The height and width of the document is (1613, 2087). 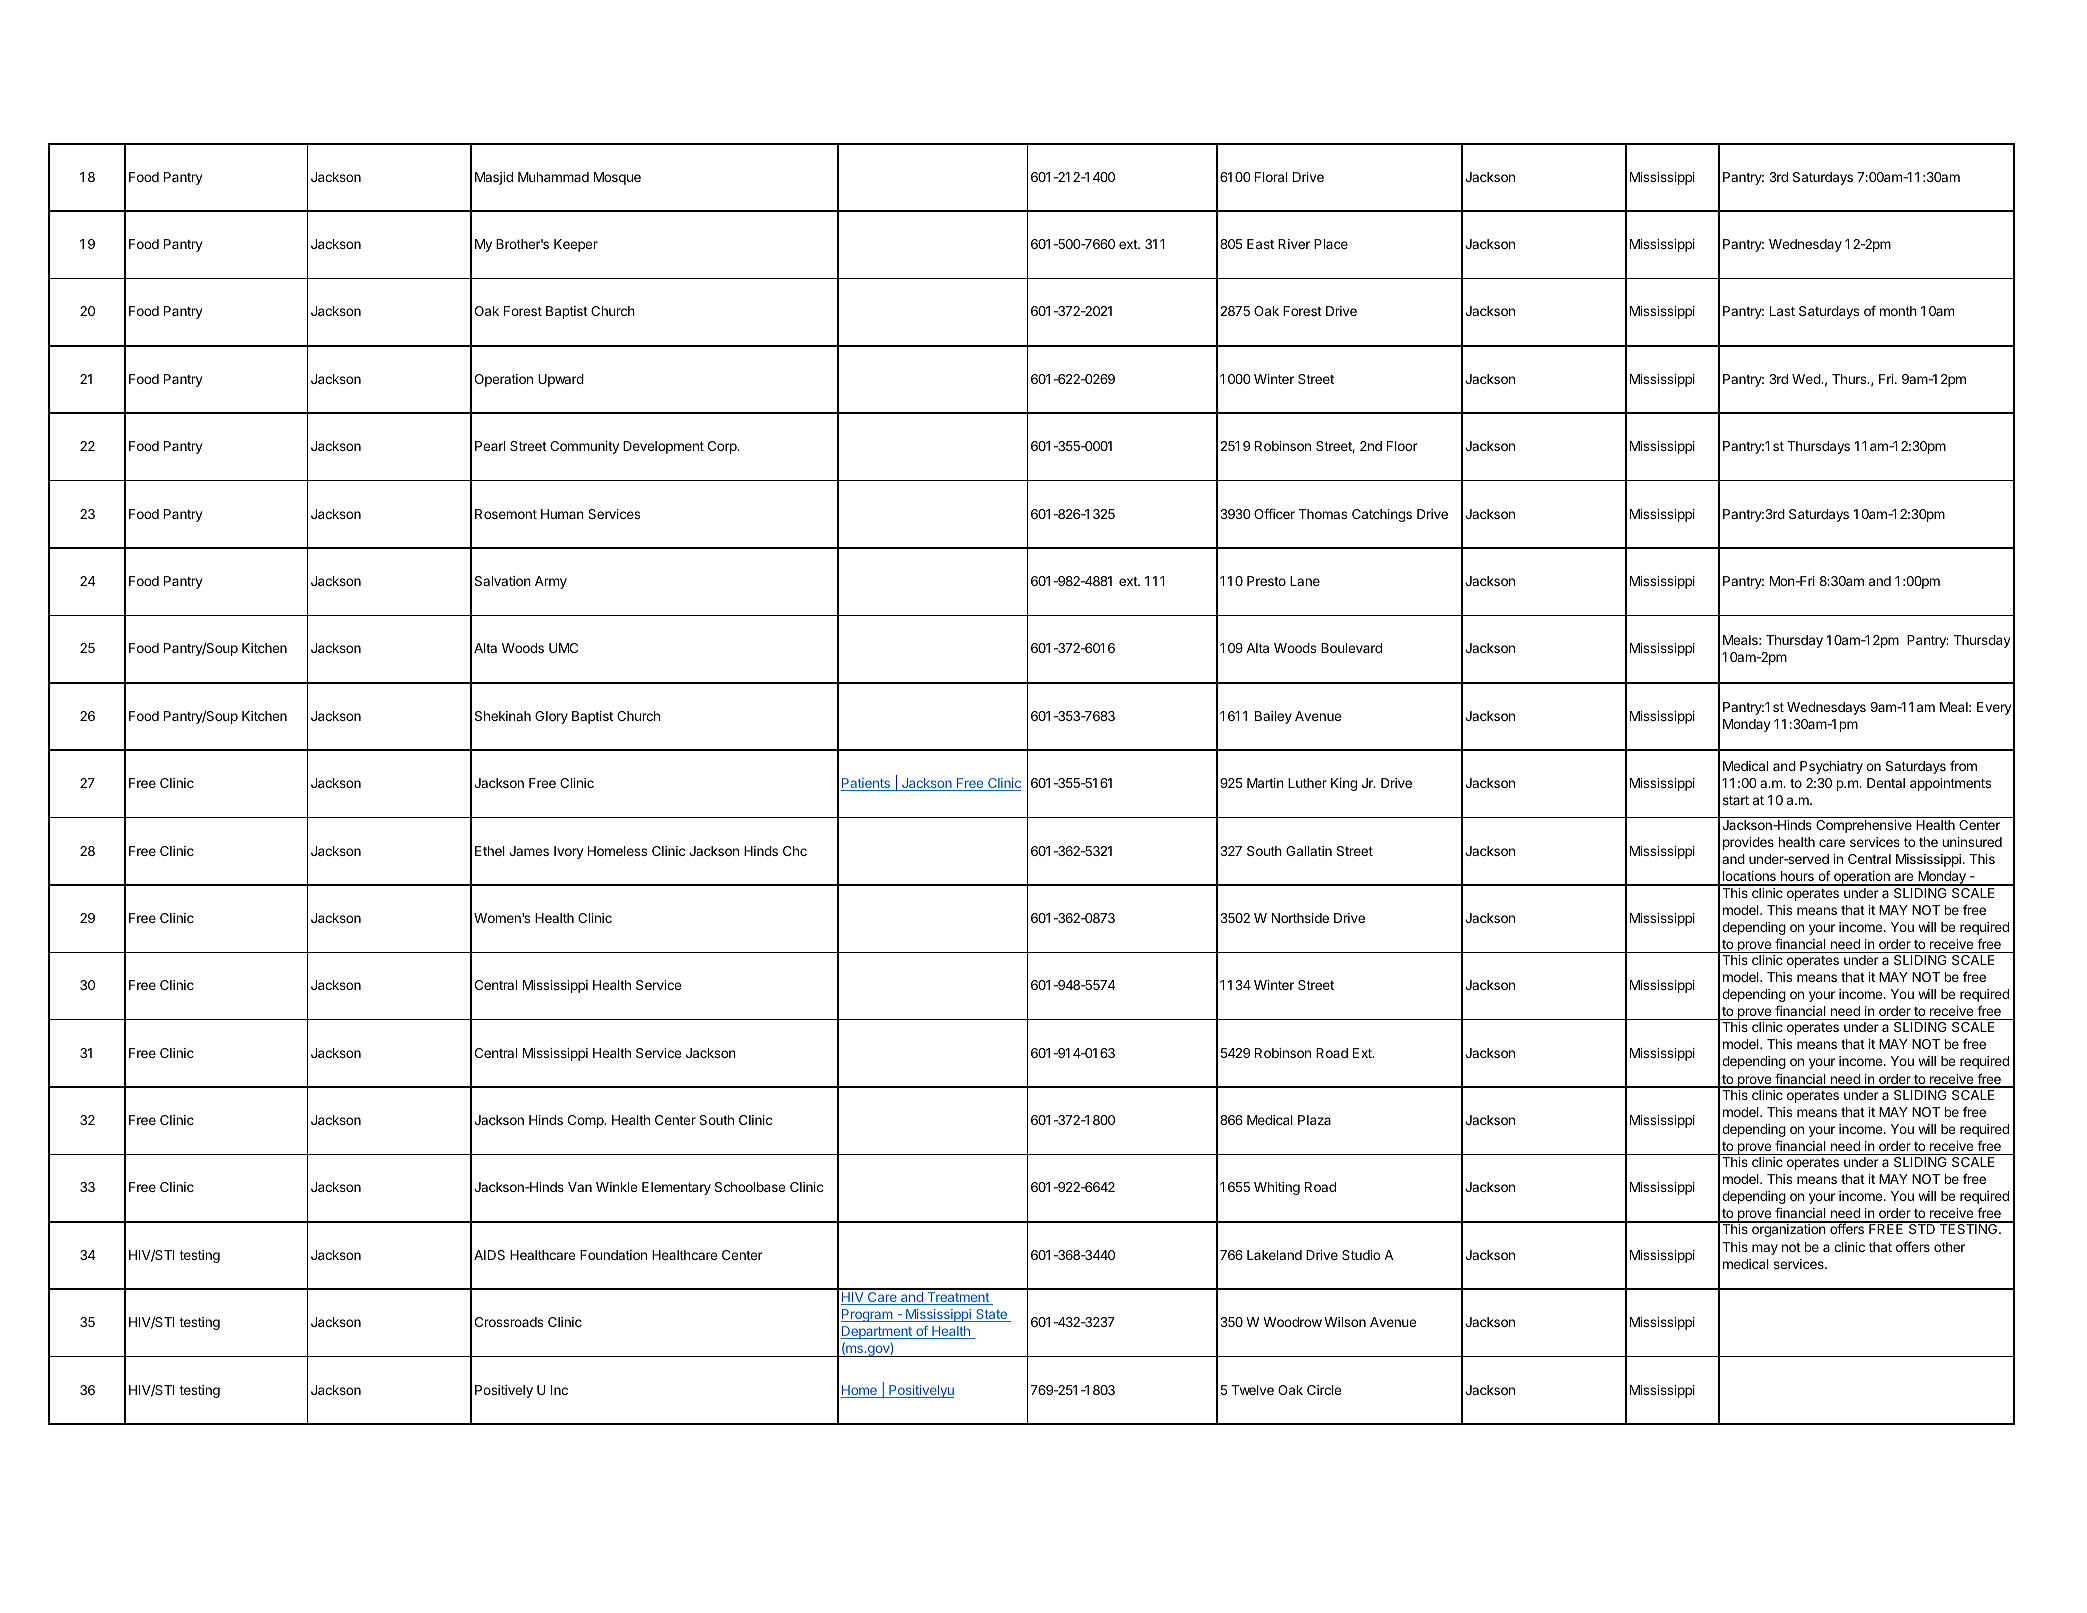 What do you see at coordinates (551, 717) in the document?
I see `Glory` at bounding box center [551, 717].
